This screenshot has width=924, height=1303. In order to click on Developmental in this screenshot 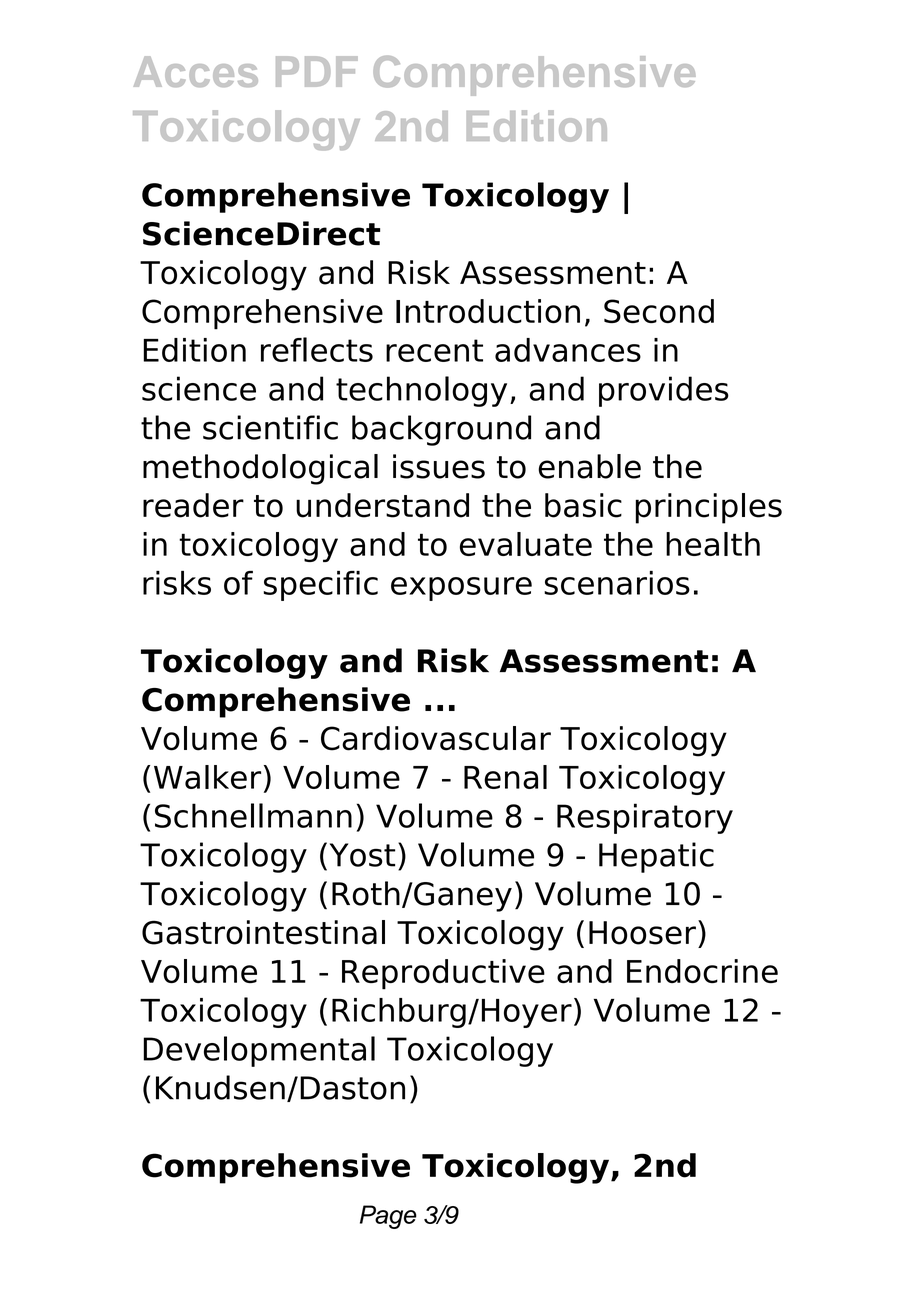, I will do `click(259, 1051)`.
